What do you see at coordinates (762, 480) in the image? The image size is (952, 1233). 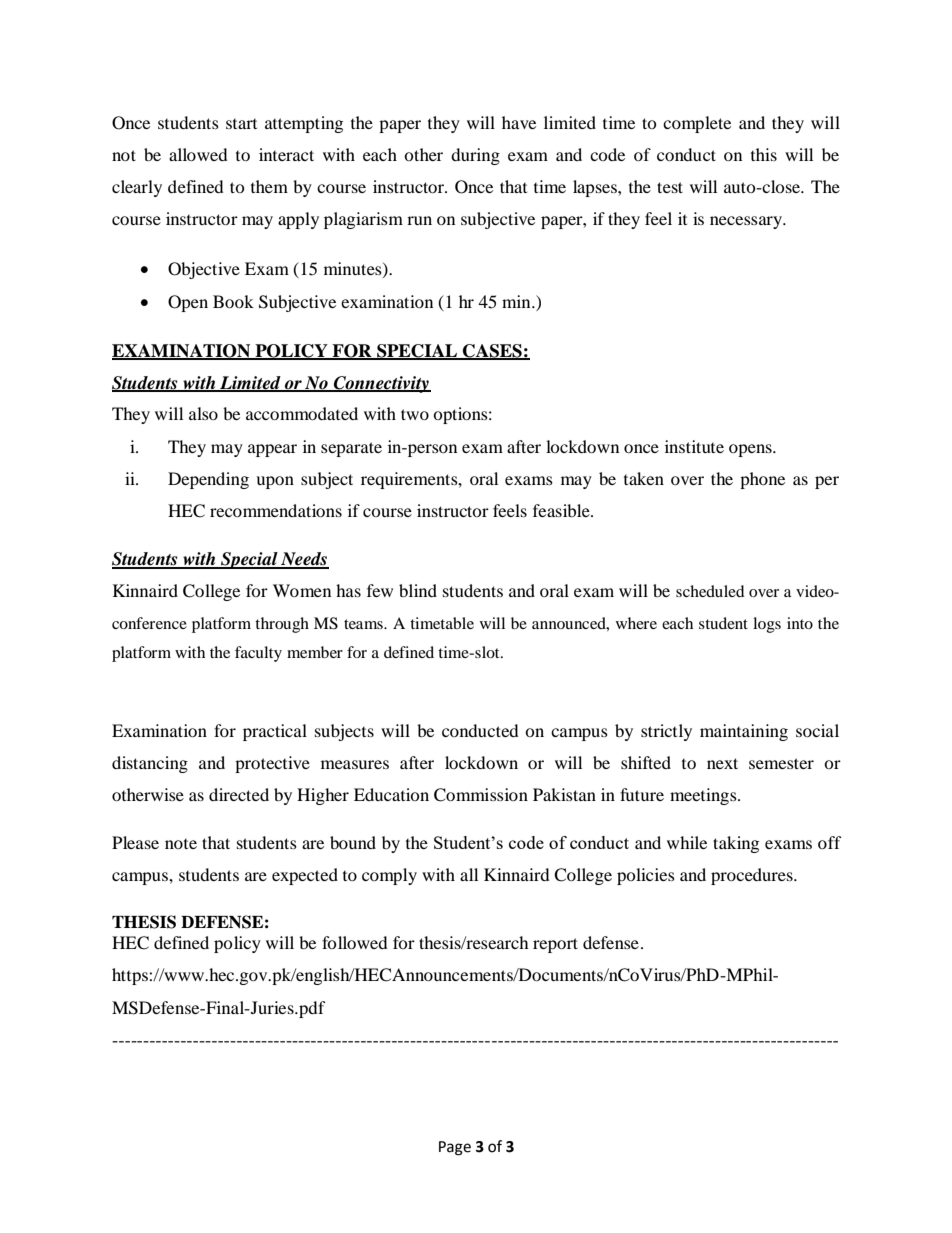 I see `phone` at bounding box center [762, 480].
